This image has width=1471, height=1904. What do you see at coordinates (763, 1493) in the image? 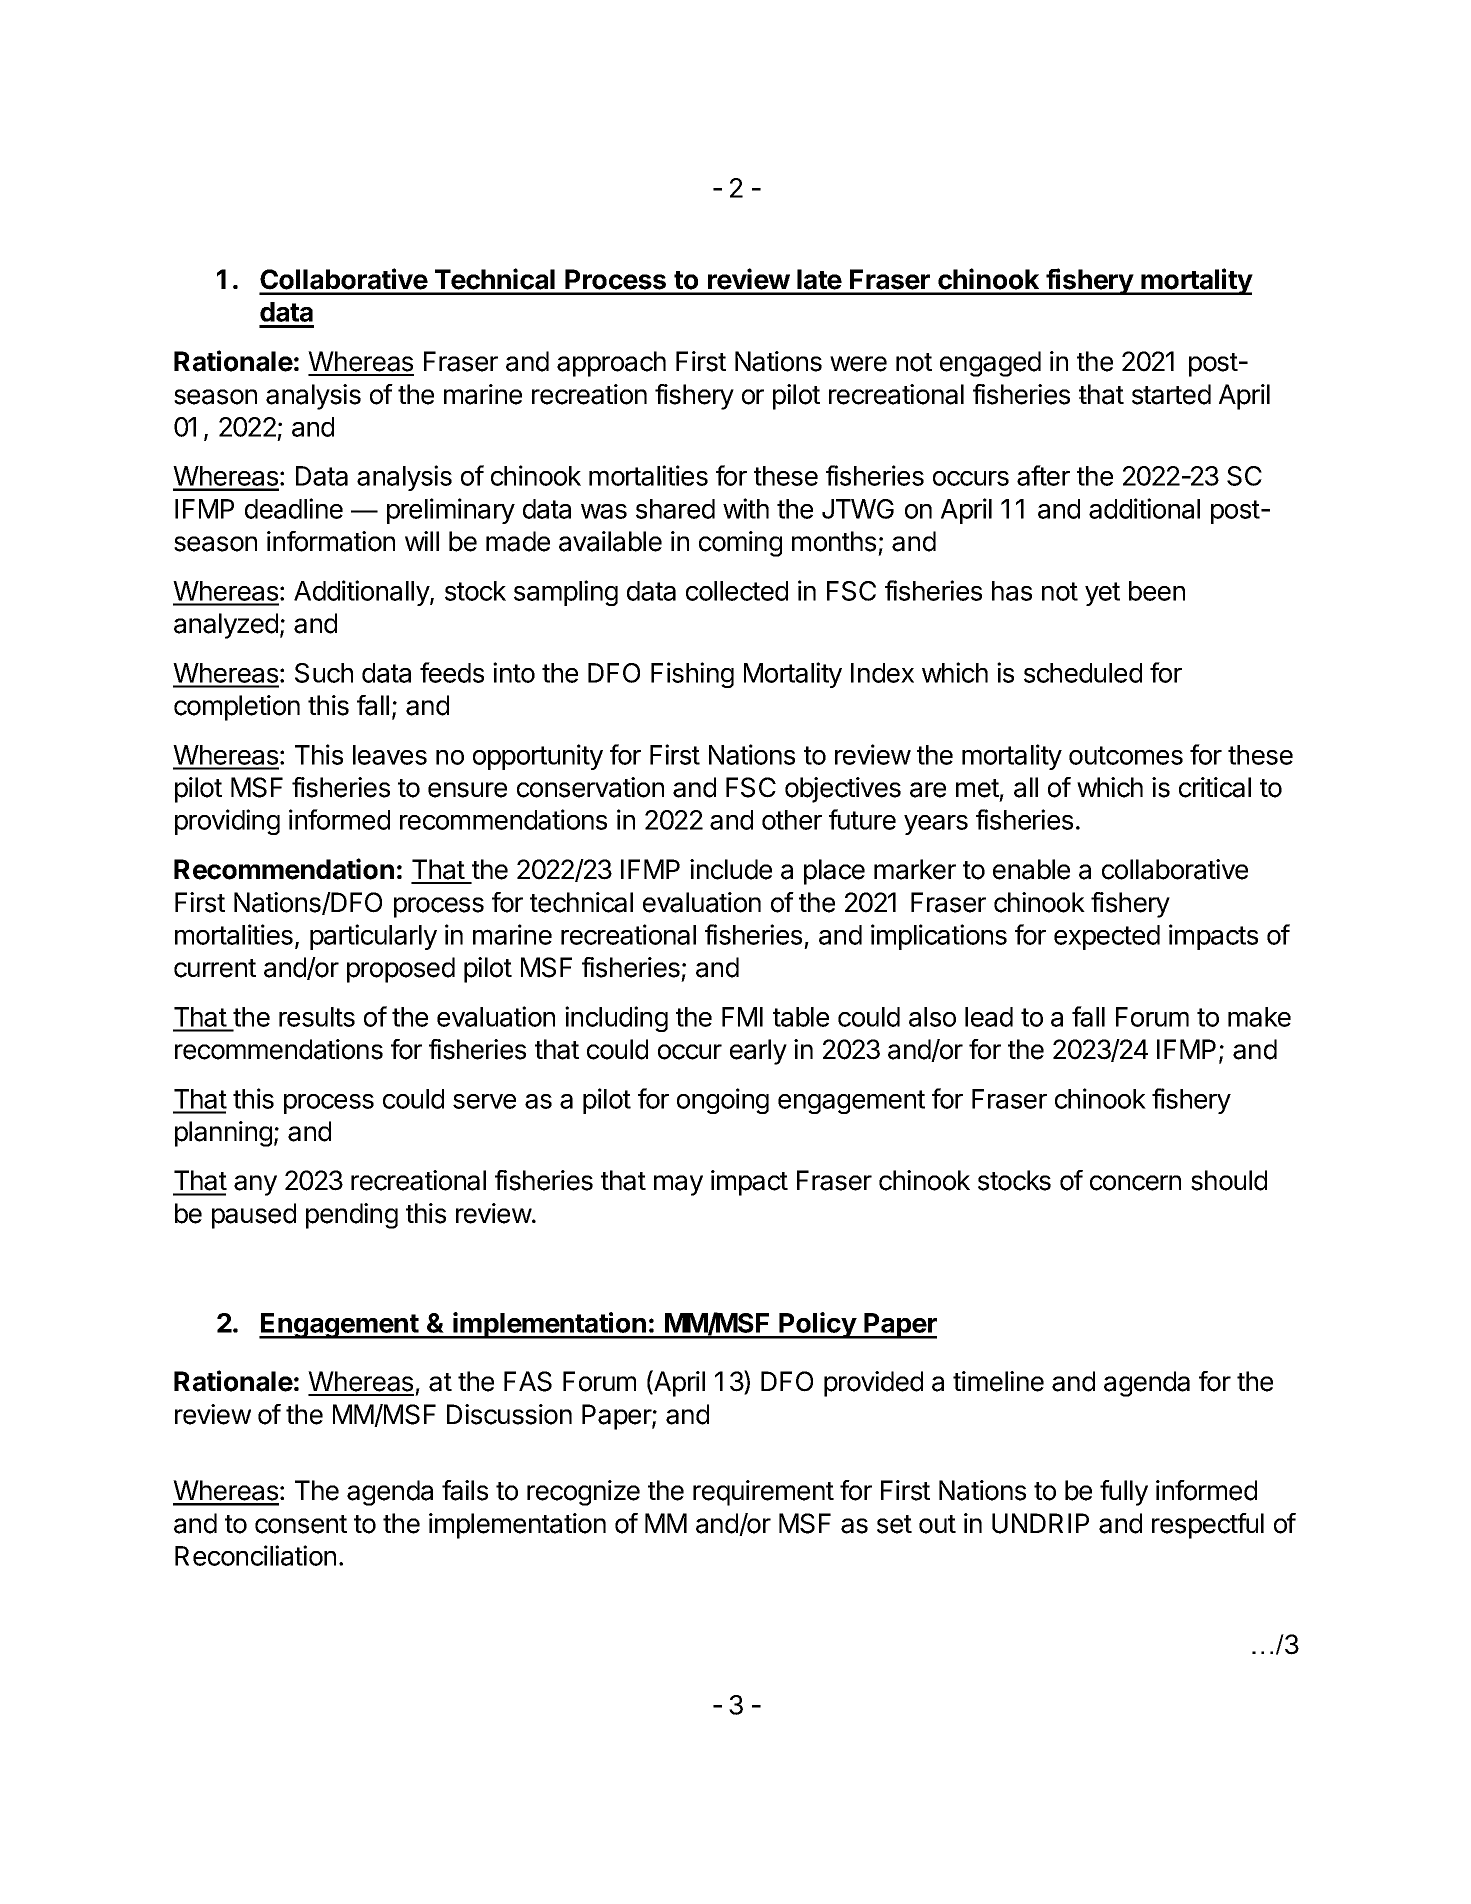
I see `requirement` at bounding box center [763, 1493].
